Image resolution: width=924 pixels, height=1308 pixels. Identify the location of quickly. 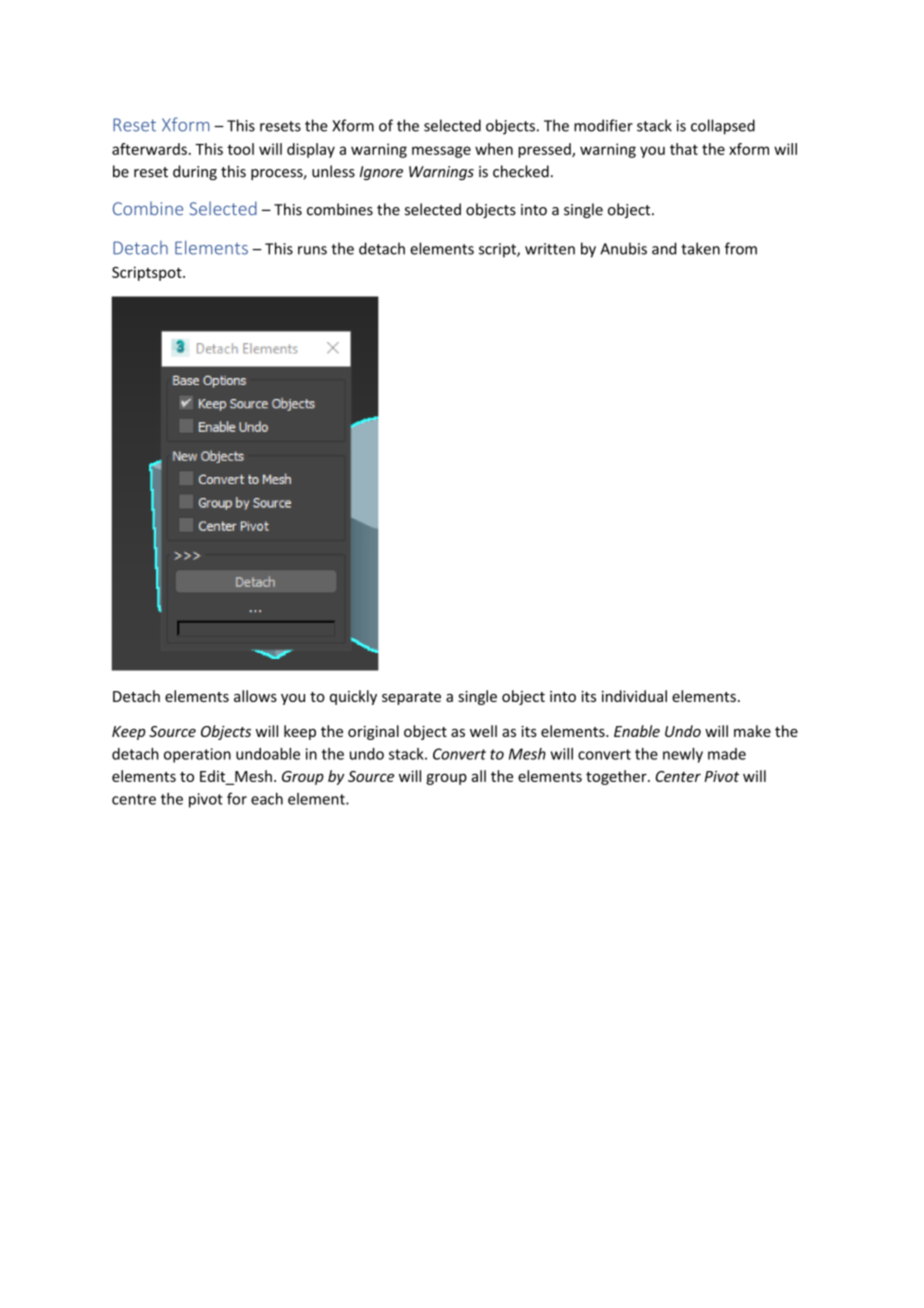
(353, 697).
